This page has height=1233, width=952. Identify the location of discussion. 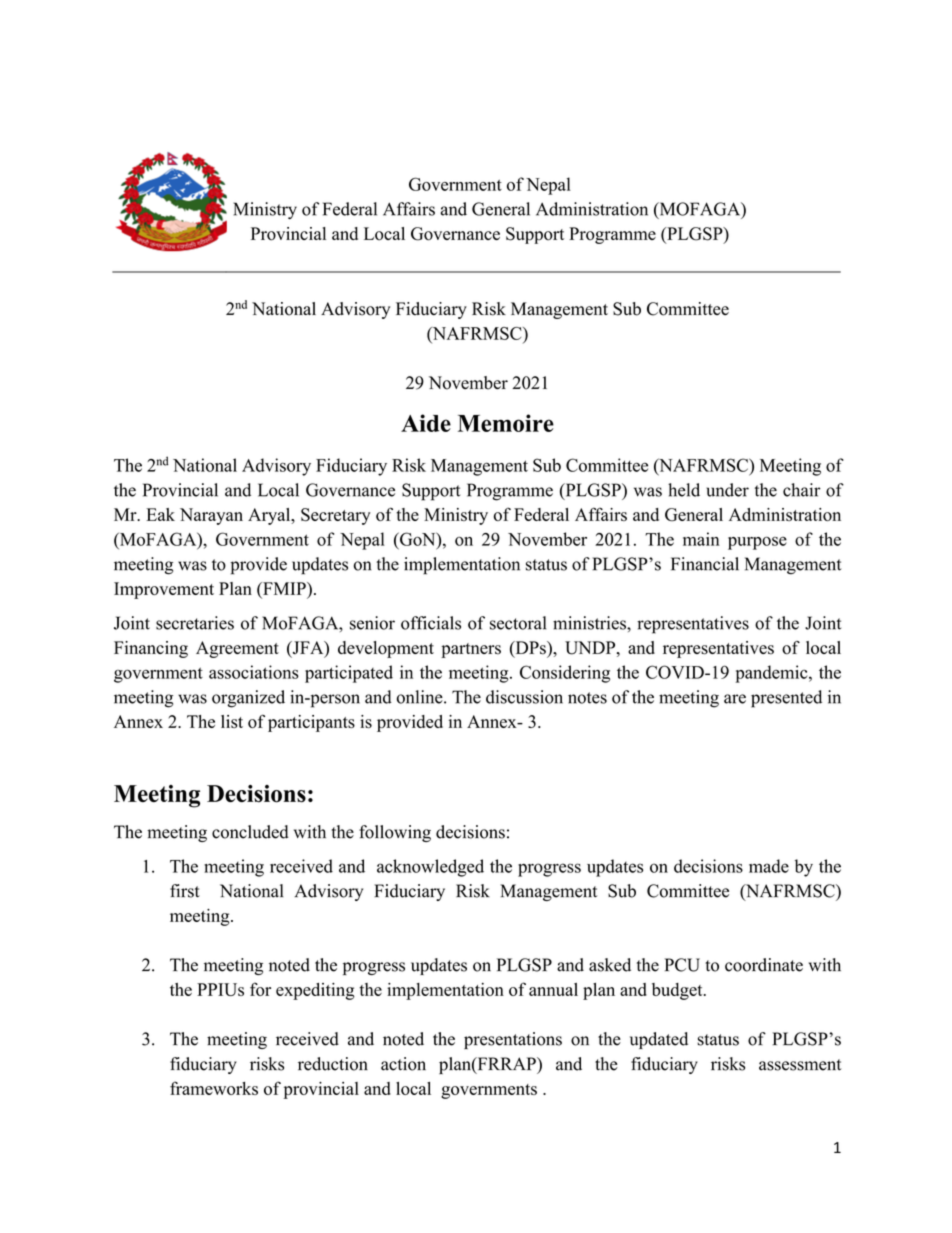
(524, 697).
